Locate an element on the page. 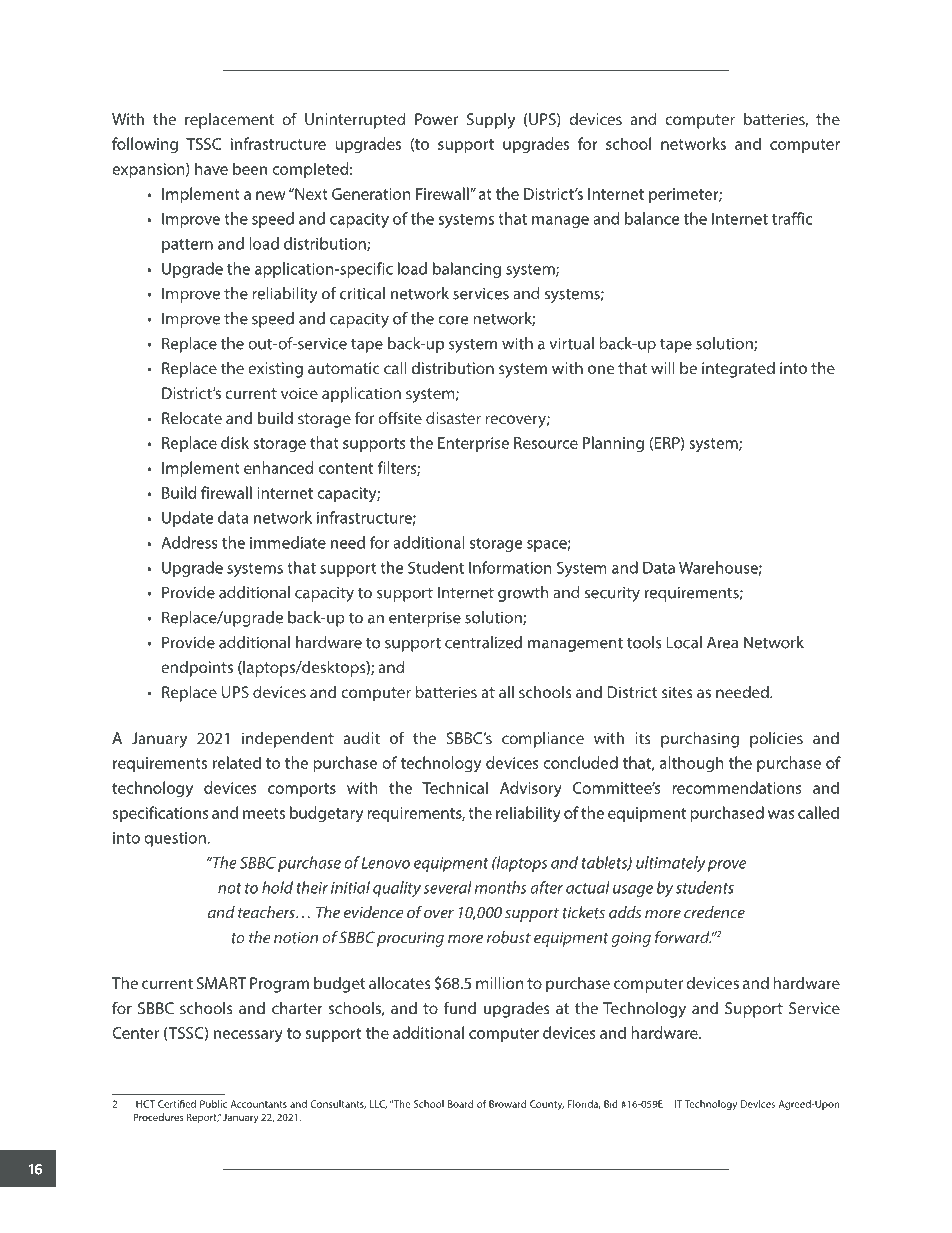 The height and width of the page is (1233, 952). balance is located at coordinates (652, 218).
